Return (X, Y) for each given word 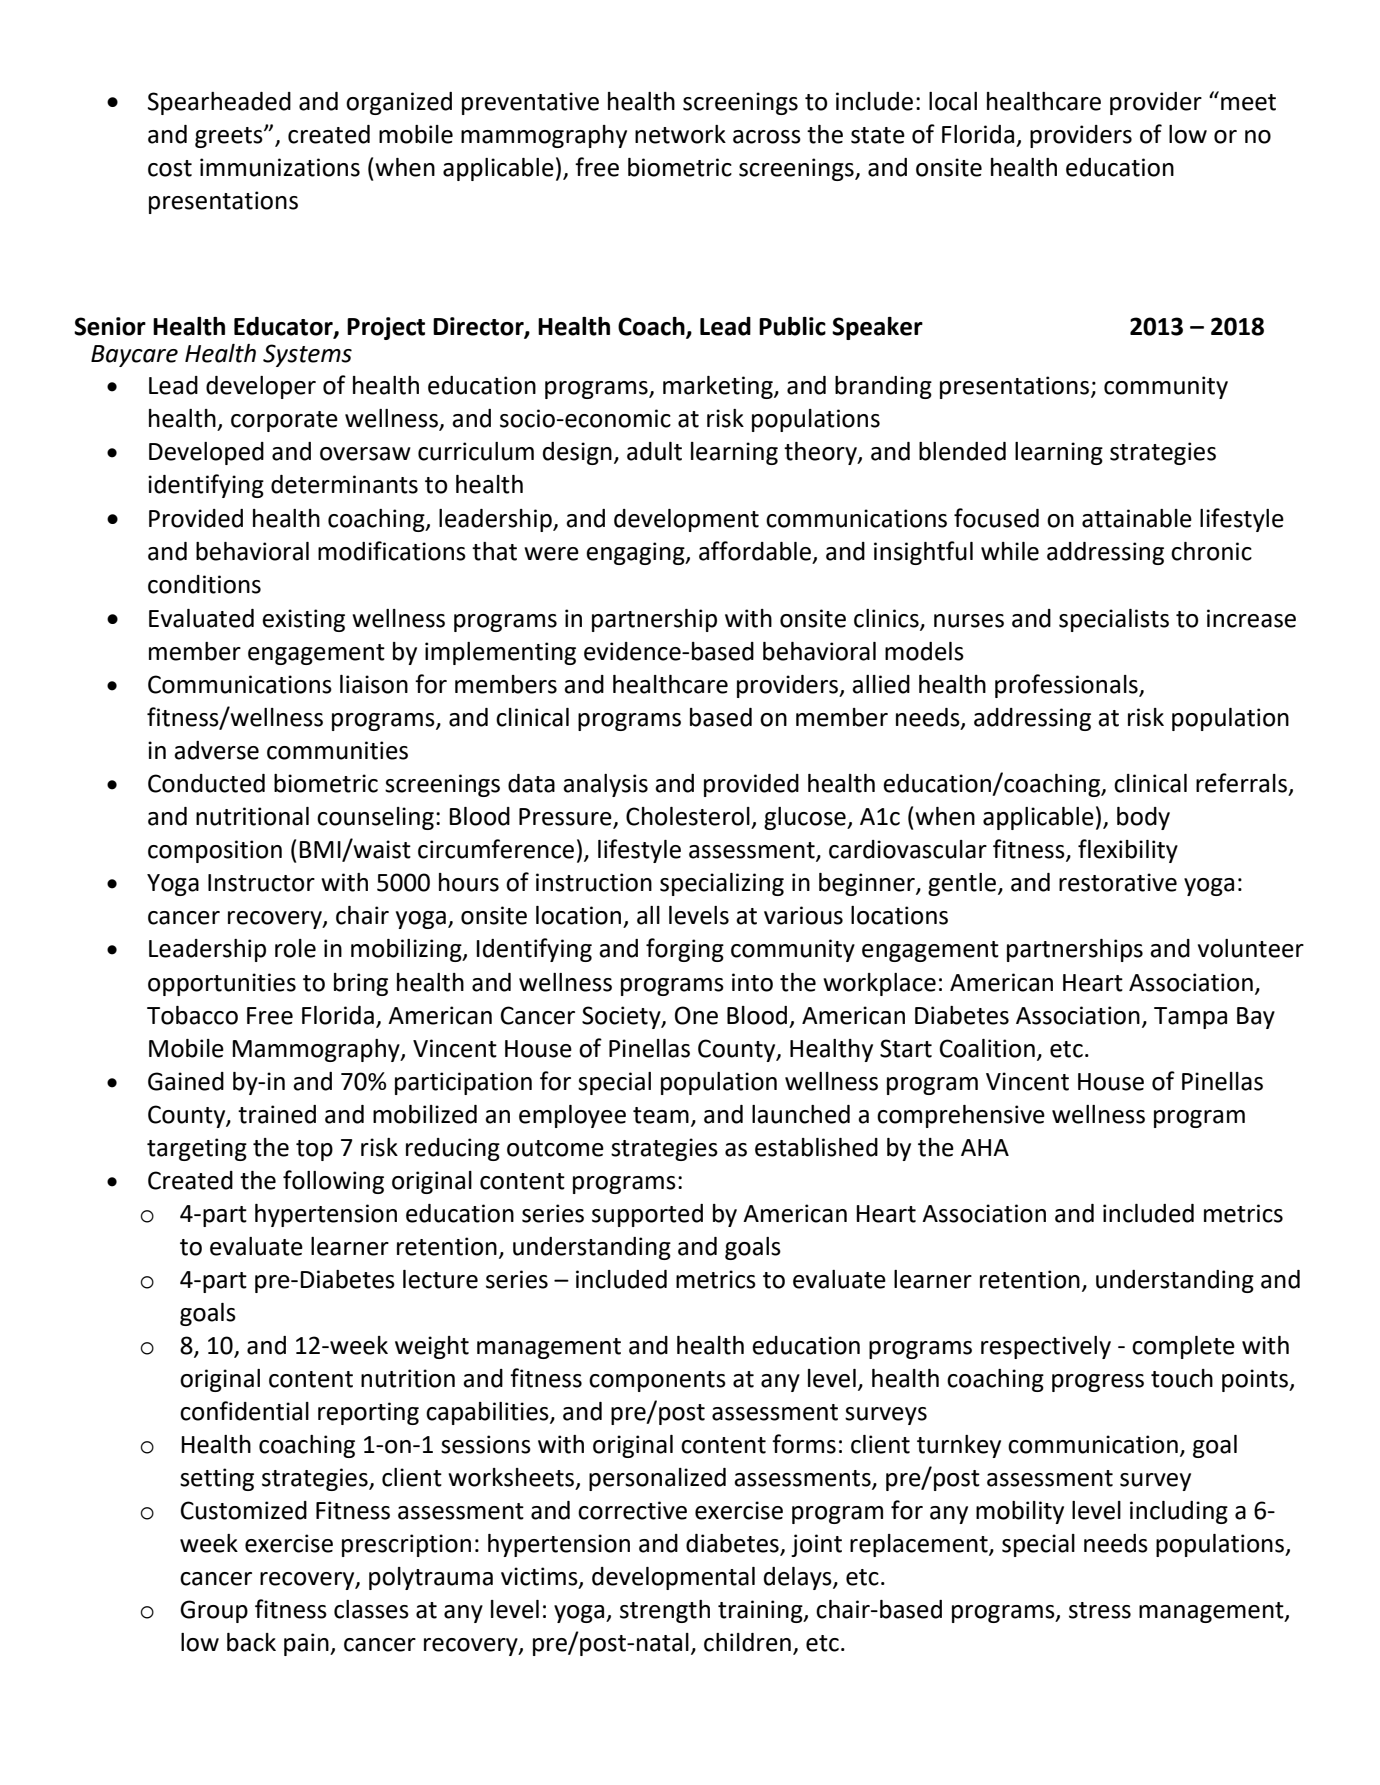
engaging (636, 553)
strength (665, 1611)
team (661, 1115)
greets (230, 137)
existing (303, 620)
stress (1100, 1610)
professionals (1067, 686)
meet (1248, 102)
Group (214, 1611)
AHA (985, 1147)
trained (277, 1114)
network (680, 134)
